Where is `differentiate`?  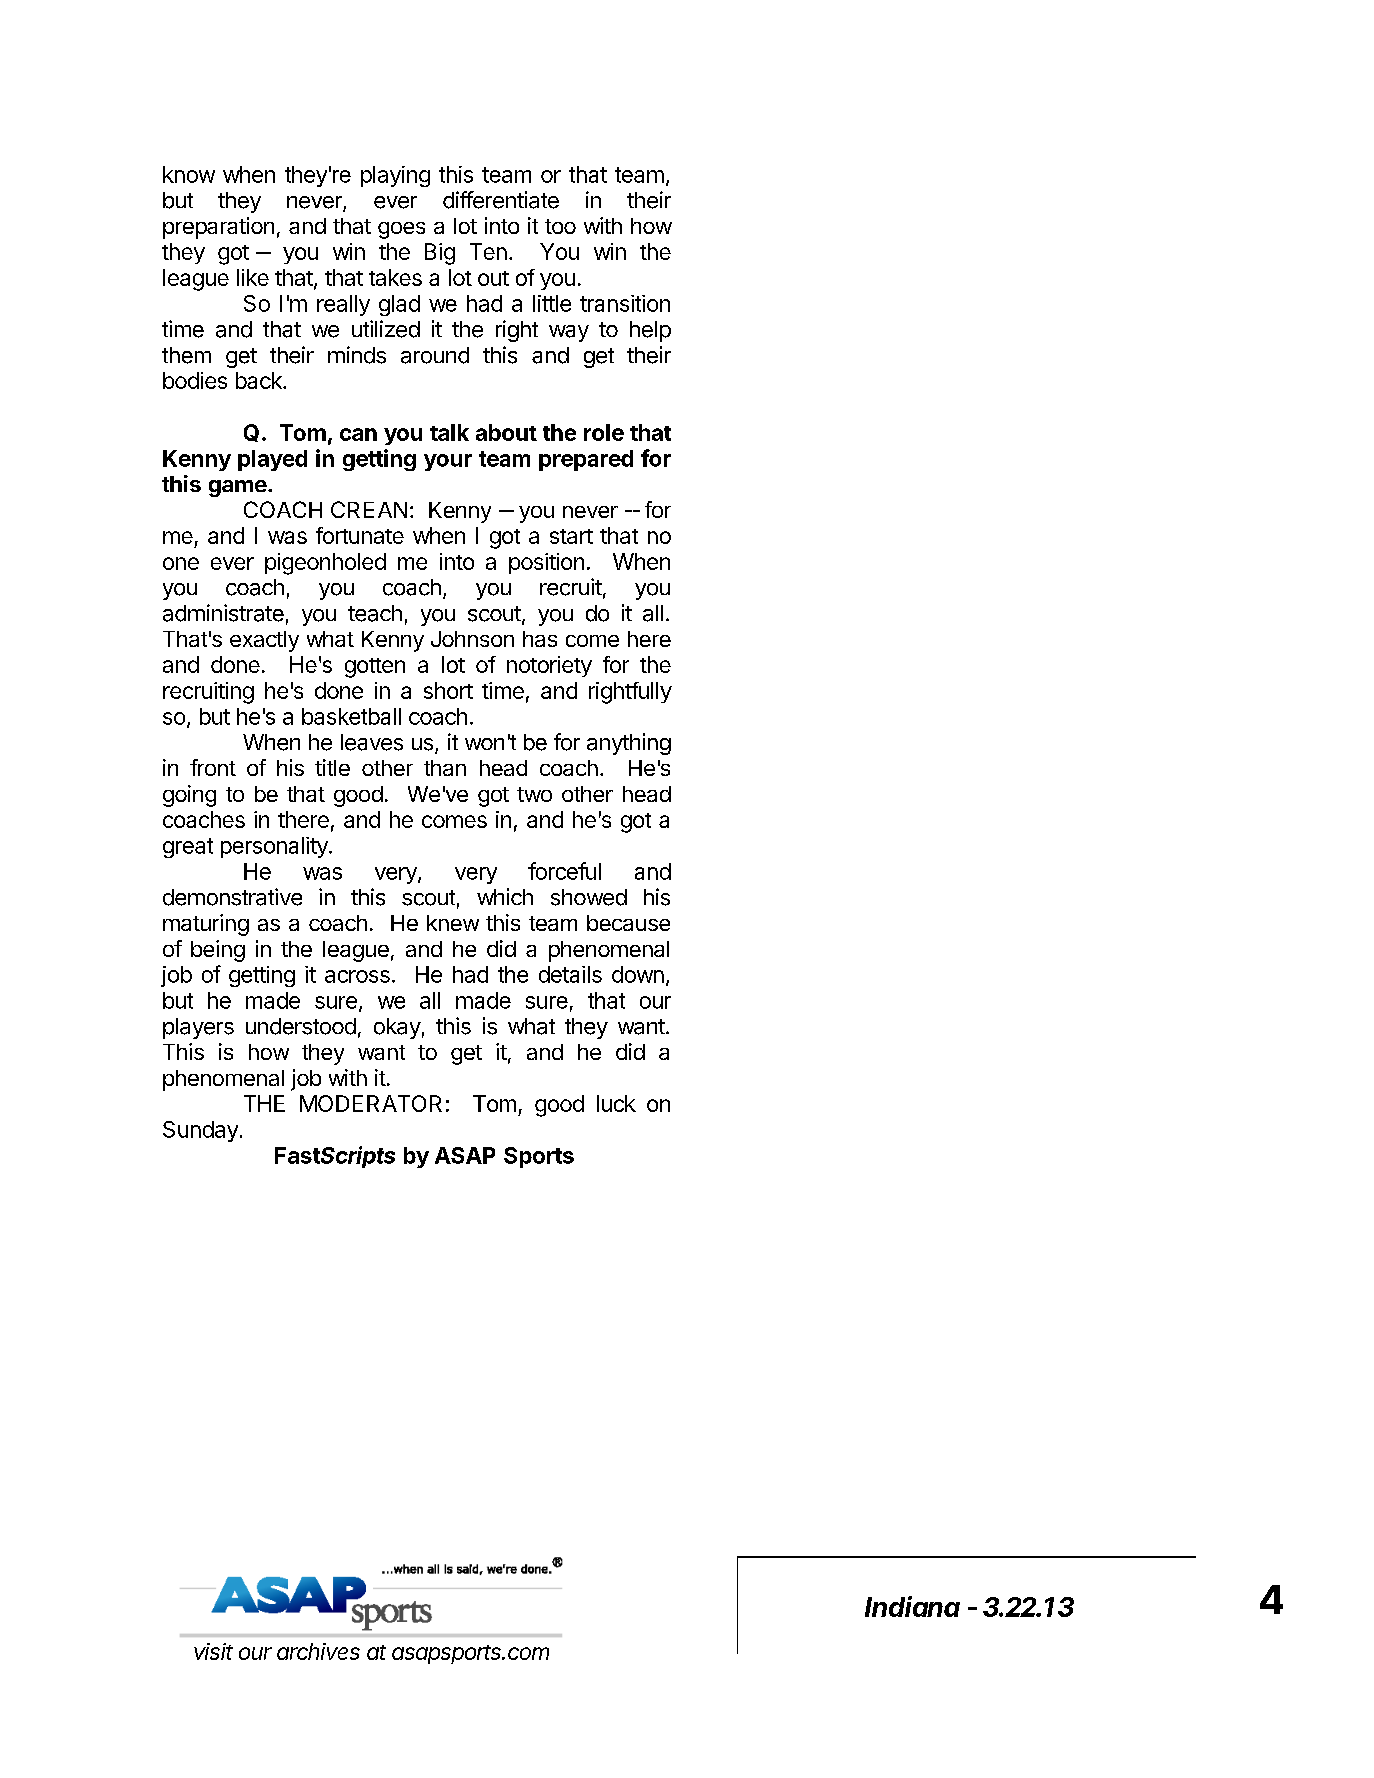 differentiate is located at coordinates (501, 200).
